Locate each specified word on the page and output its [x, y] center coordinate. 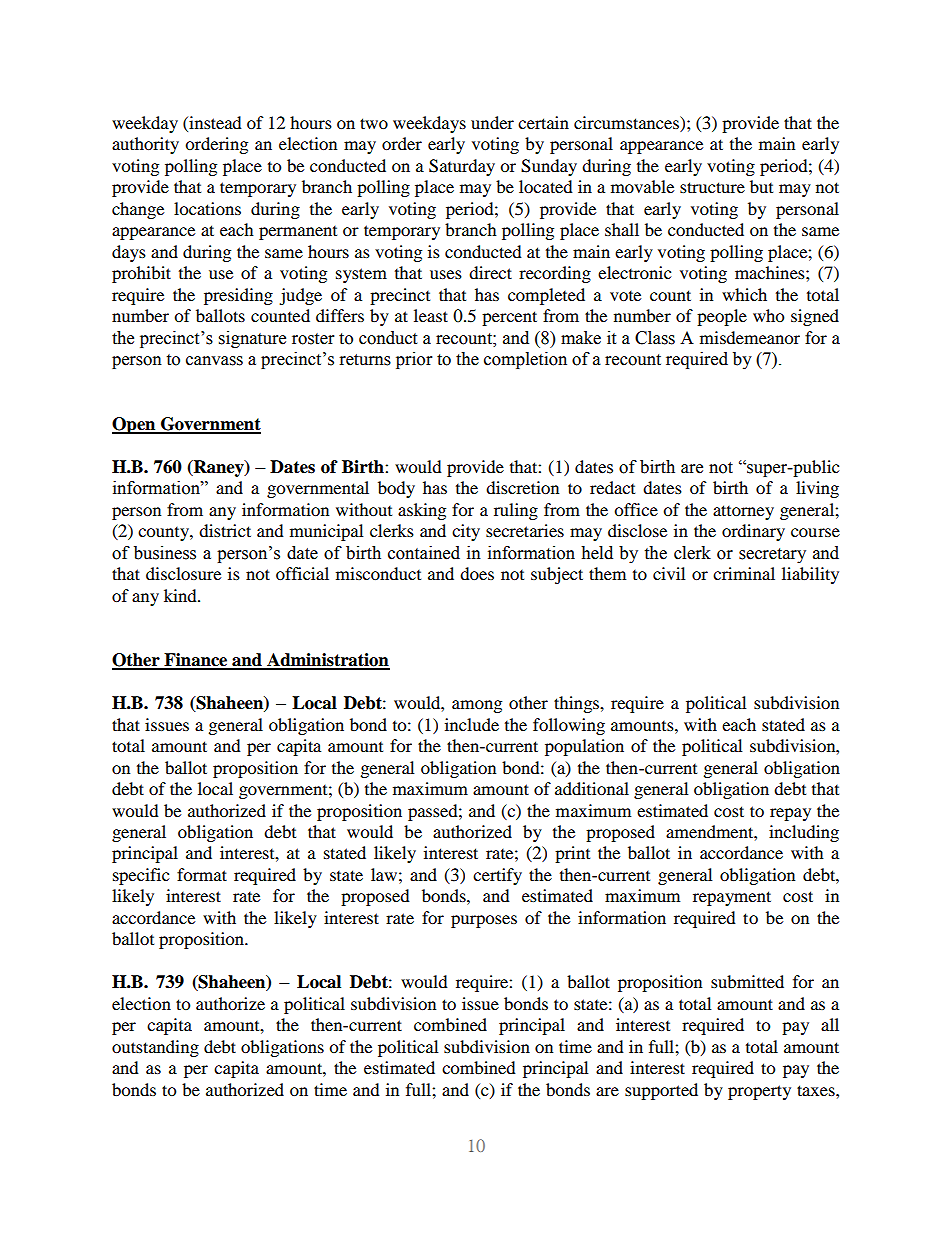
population [584, 747]
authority [145, 145]
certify [497, 876]
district [225, 530]
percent [509, 318]
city [466, 532]
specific [141, 876]
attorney [743, 512]
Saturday [462, 167]
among [477, 706]
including [804, 833]
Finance [196, 661]
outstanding [155, 1048]
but [761, 186]
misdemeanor [750, 337]
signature [252, 339]
